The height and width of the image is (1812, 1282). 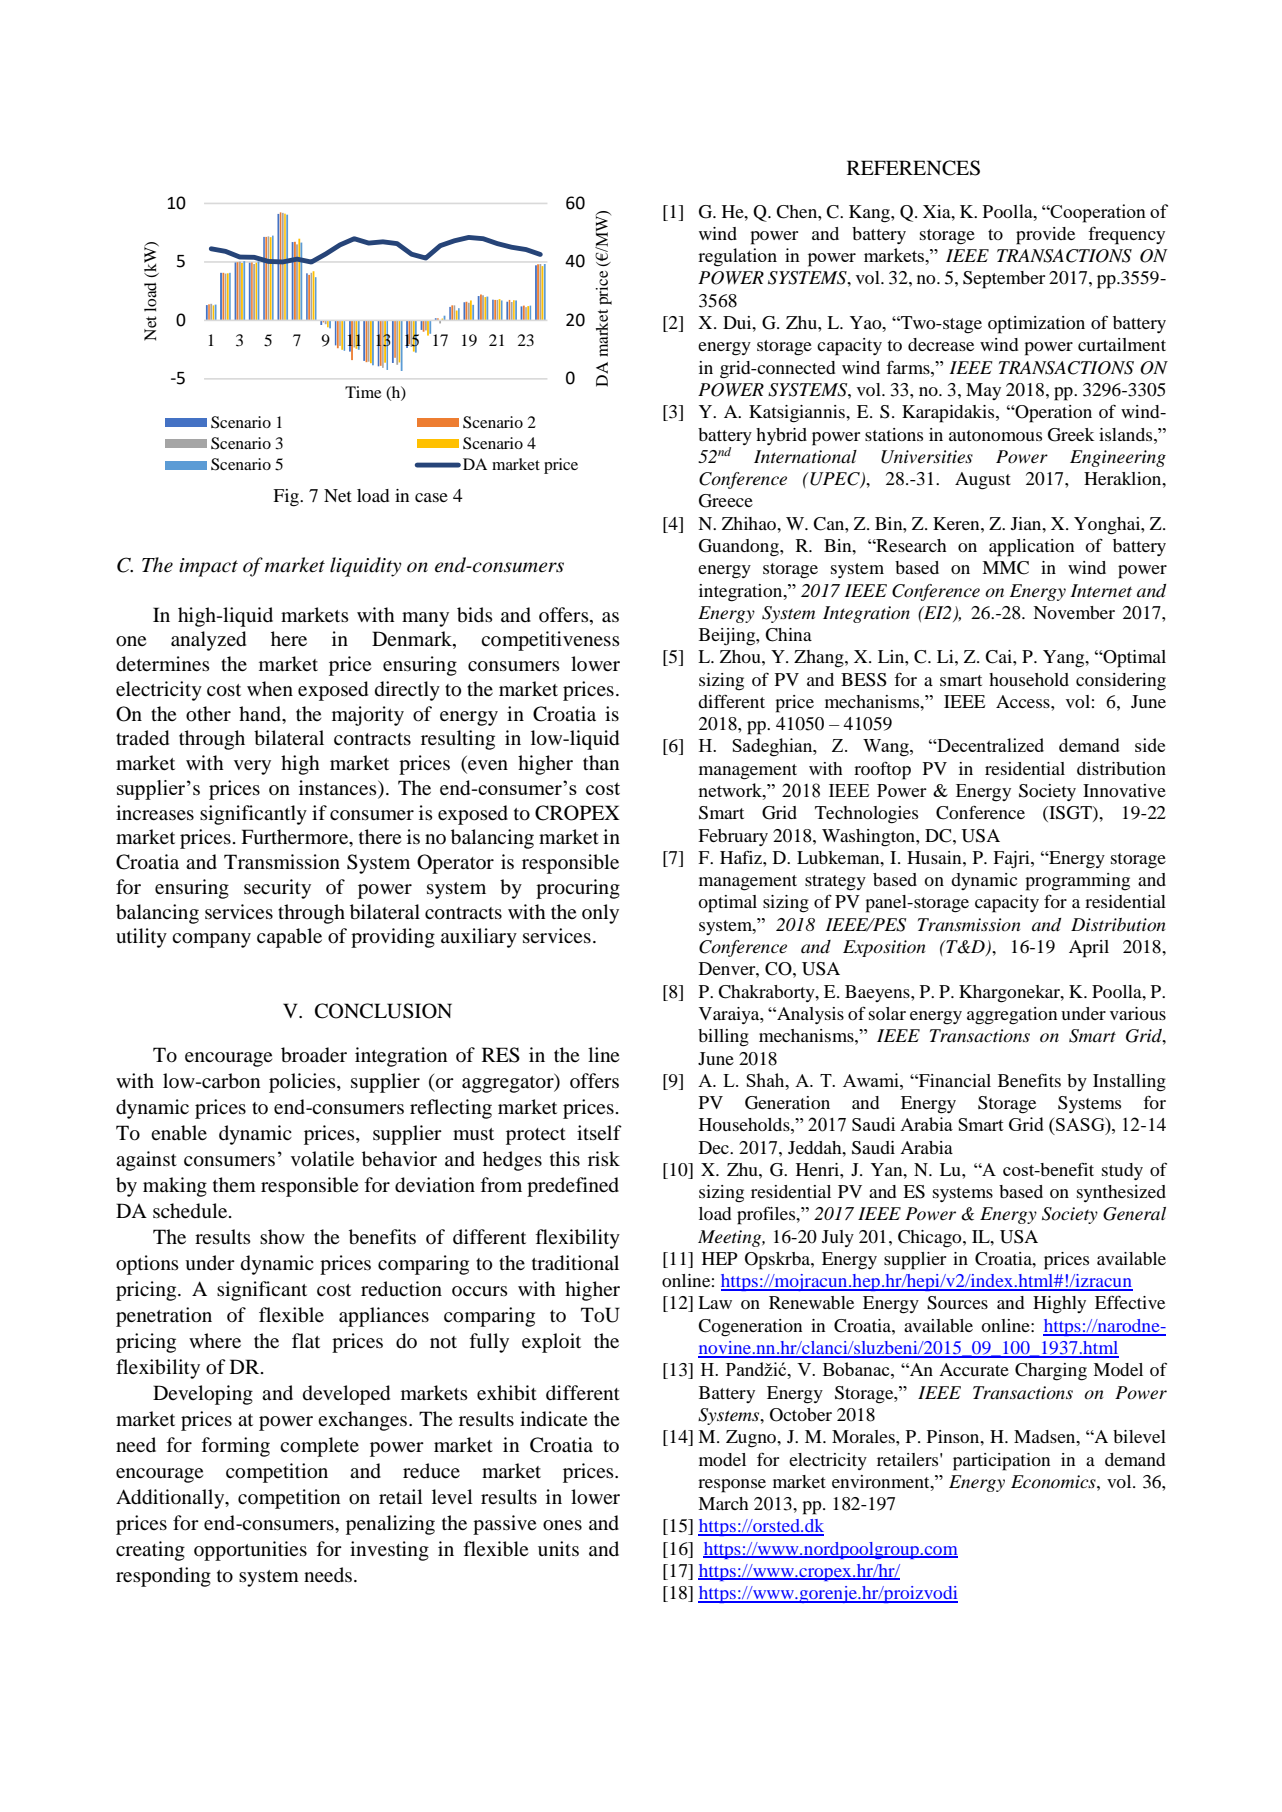 What do you see at coordinates (578, 889) in the image?
I see `procuring` at bounding box center [578, 889].
